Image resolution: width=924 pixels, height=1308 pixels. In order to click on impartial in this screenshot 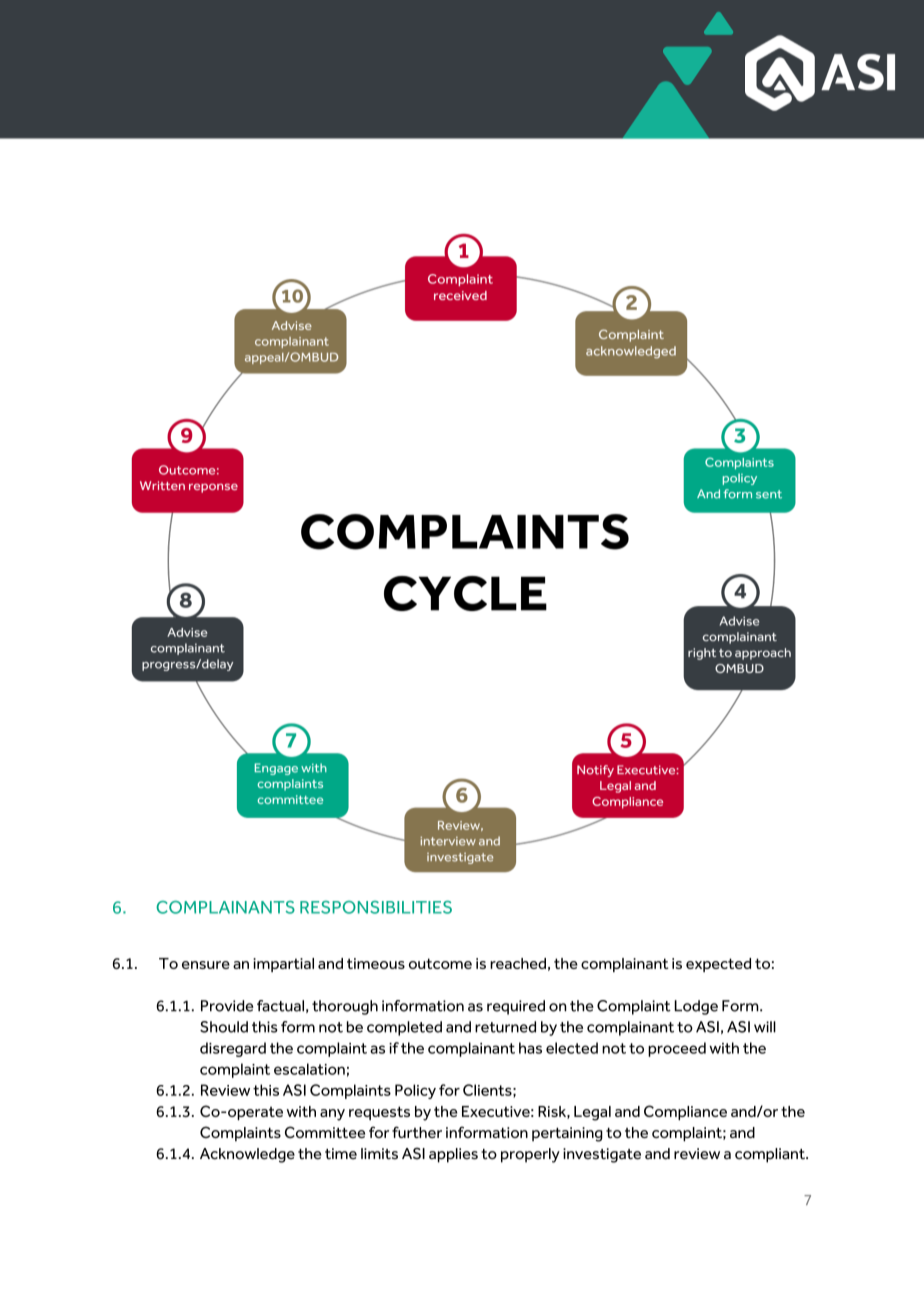, I will do `click(283, 965)`.
